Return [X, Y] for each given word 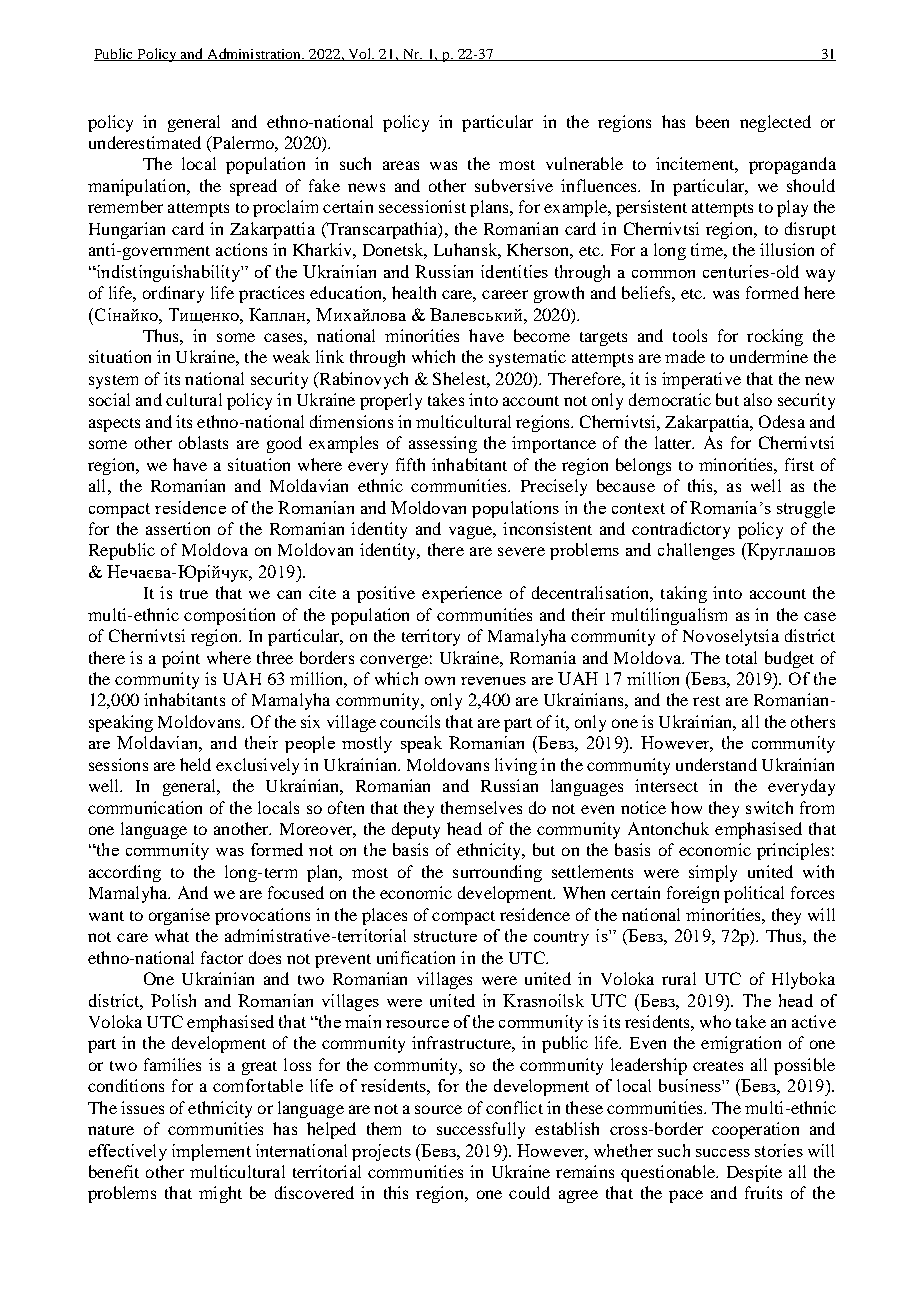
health [414, 292]
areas [401, 165]
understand [716, 764]
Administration [254, 54]
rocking [775, 337]
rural [679, 978]
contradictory [681, 530]
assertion [178, 528]
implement [211, 1152]
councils [410, 721]
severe [521, 551]
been [712, 121]
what [172, 935]
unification [416, 957]
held [195, 764]
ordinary [173, 294]
